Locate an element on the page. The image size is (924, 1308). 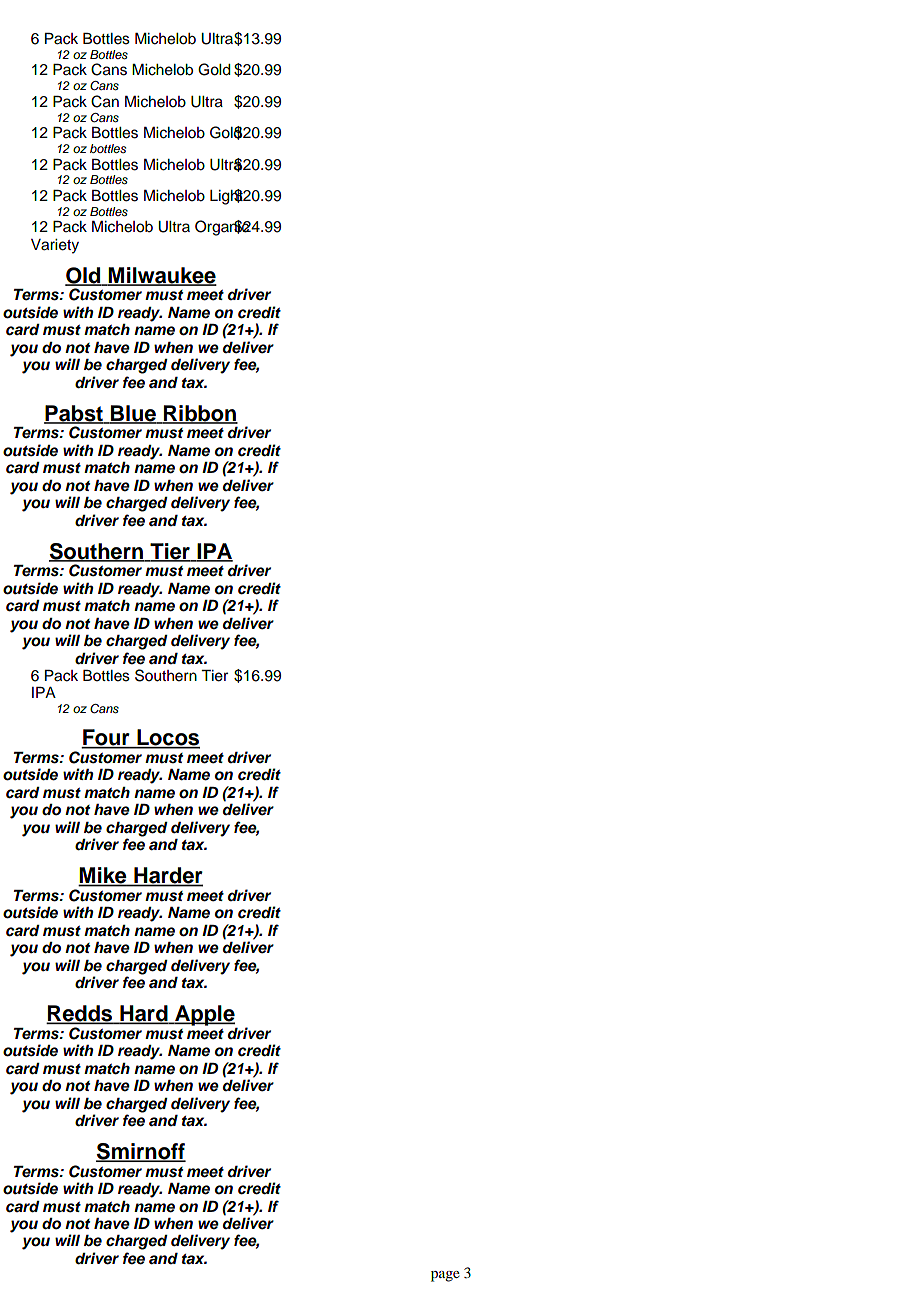
Blue is located at coordinates (133, 414).
